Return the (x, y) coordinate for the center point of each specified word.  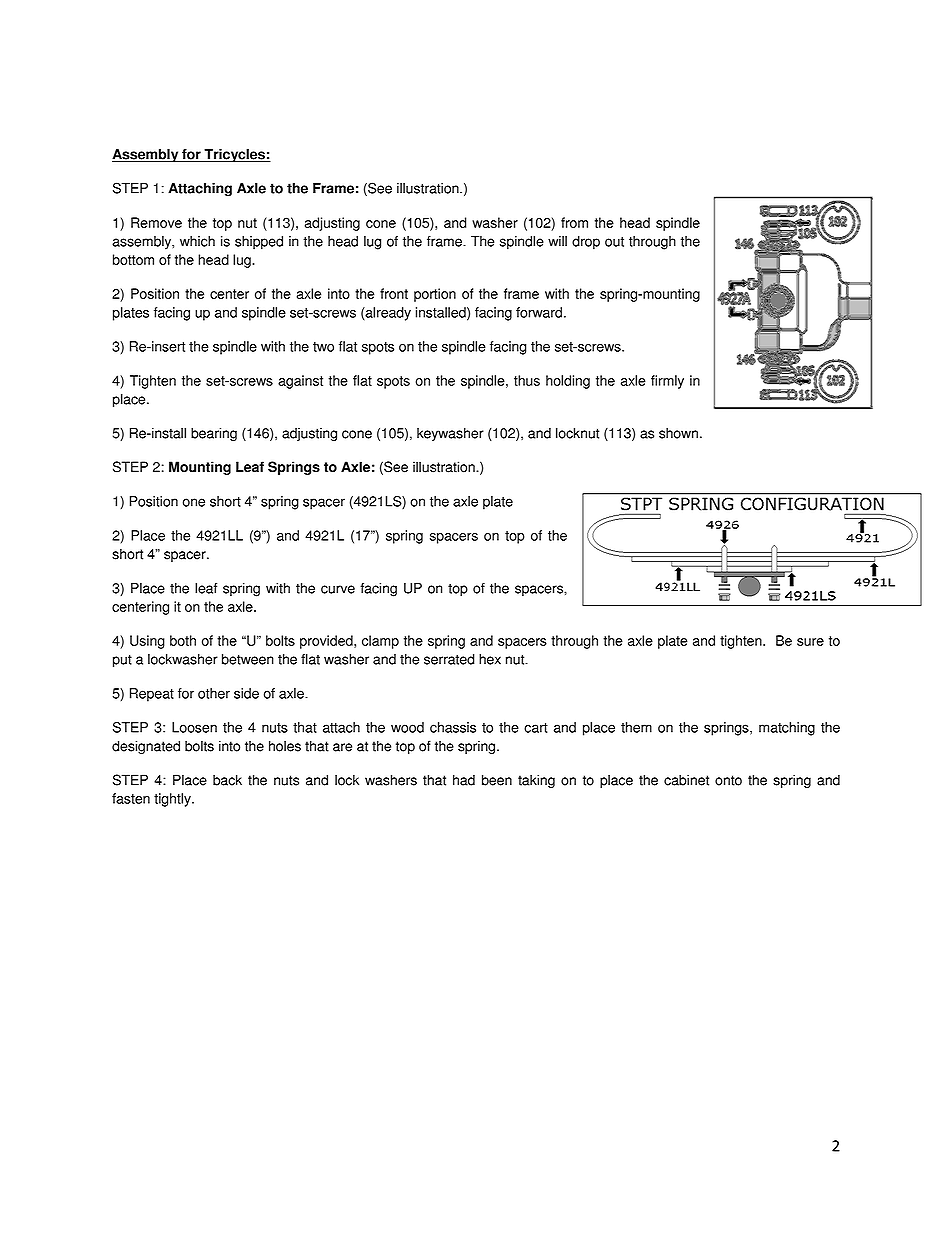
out (614, 242)
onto (728, 780)
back (227, 780)
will (557, 241)
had (464, 780)
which (197, 241)
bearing (214, 435)
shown (678, 433)
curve (338, 589)
